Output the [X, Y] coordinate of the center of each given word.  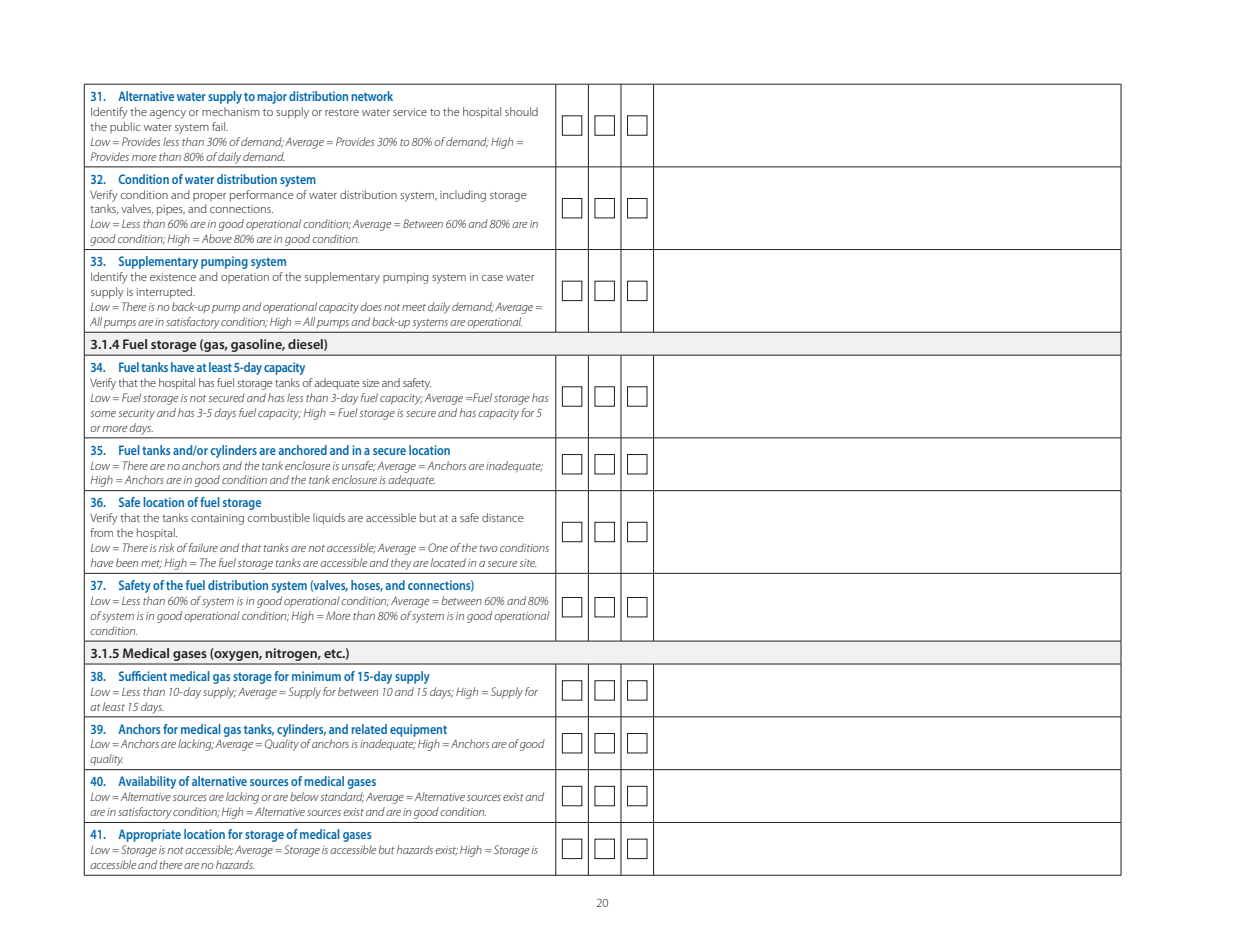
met [151, 564]
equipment [418, 730]
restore [342, 112]
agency [168, 114]
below [304, 796]
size [370, 383]
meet [414, 307]
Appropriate [149, 835]
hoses [367, 586]
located [448, 562]
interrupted [165, 293]
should [521, 111]
